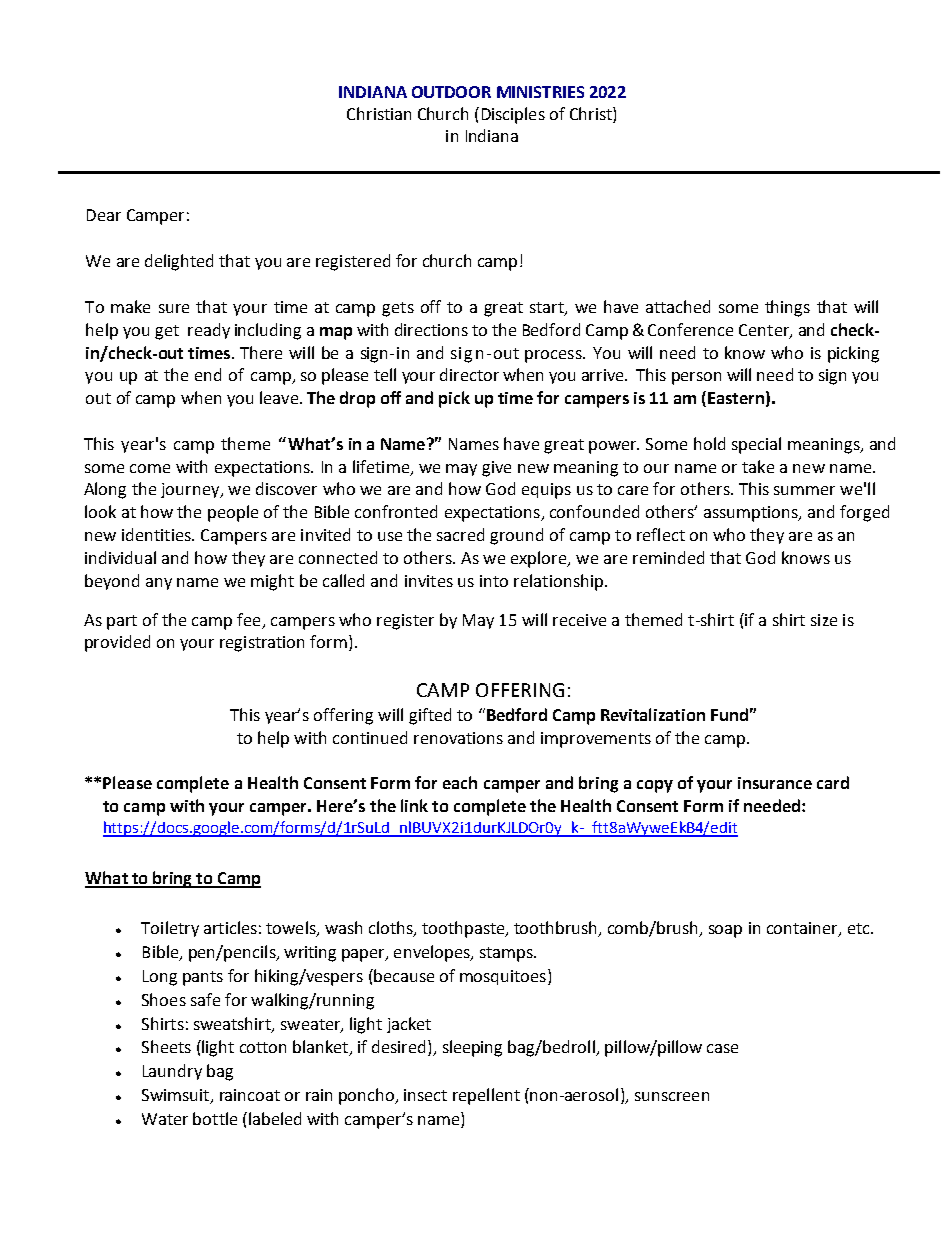 This page has width=952, height=1233. Describe the element at coordinates (104, 215) in the page. I see `Dear` at that location.
